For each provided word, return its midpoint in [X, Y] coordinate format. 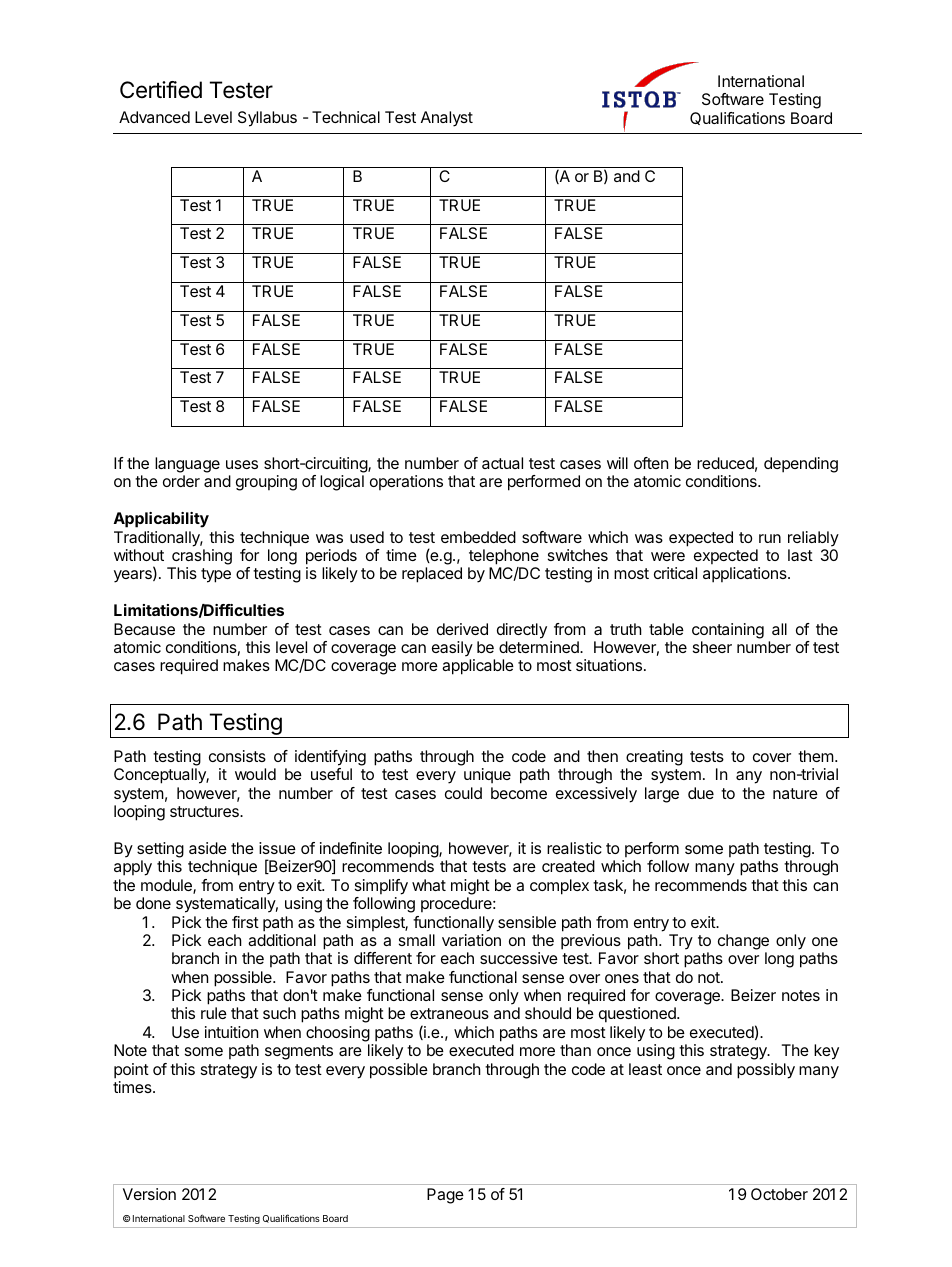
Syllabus [267, 119]
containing [728, 631]
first [245, 922]
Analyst [447, 119]
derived [462, 629]
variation [471, 940]
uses [242, 464]
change [743, 942]
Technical [346, 117]
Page [445, 1196]
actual [502, 463]
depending [801, 465]
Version [149, 1194]
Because [144, 629]
